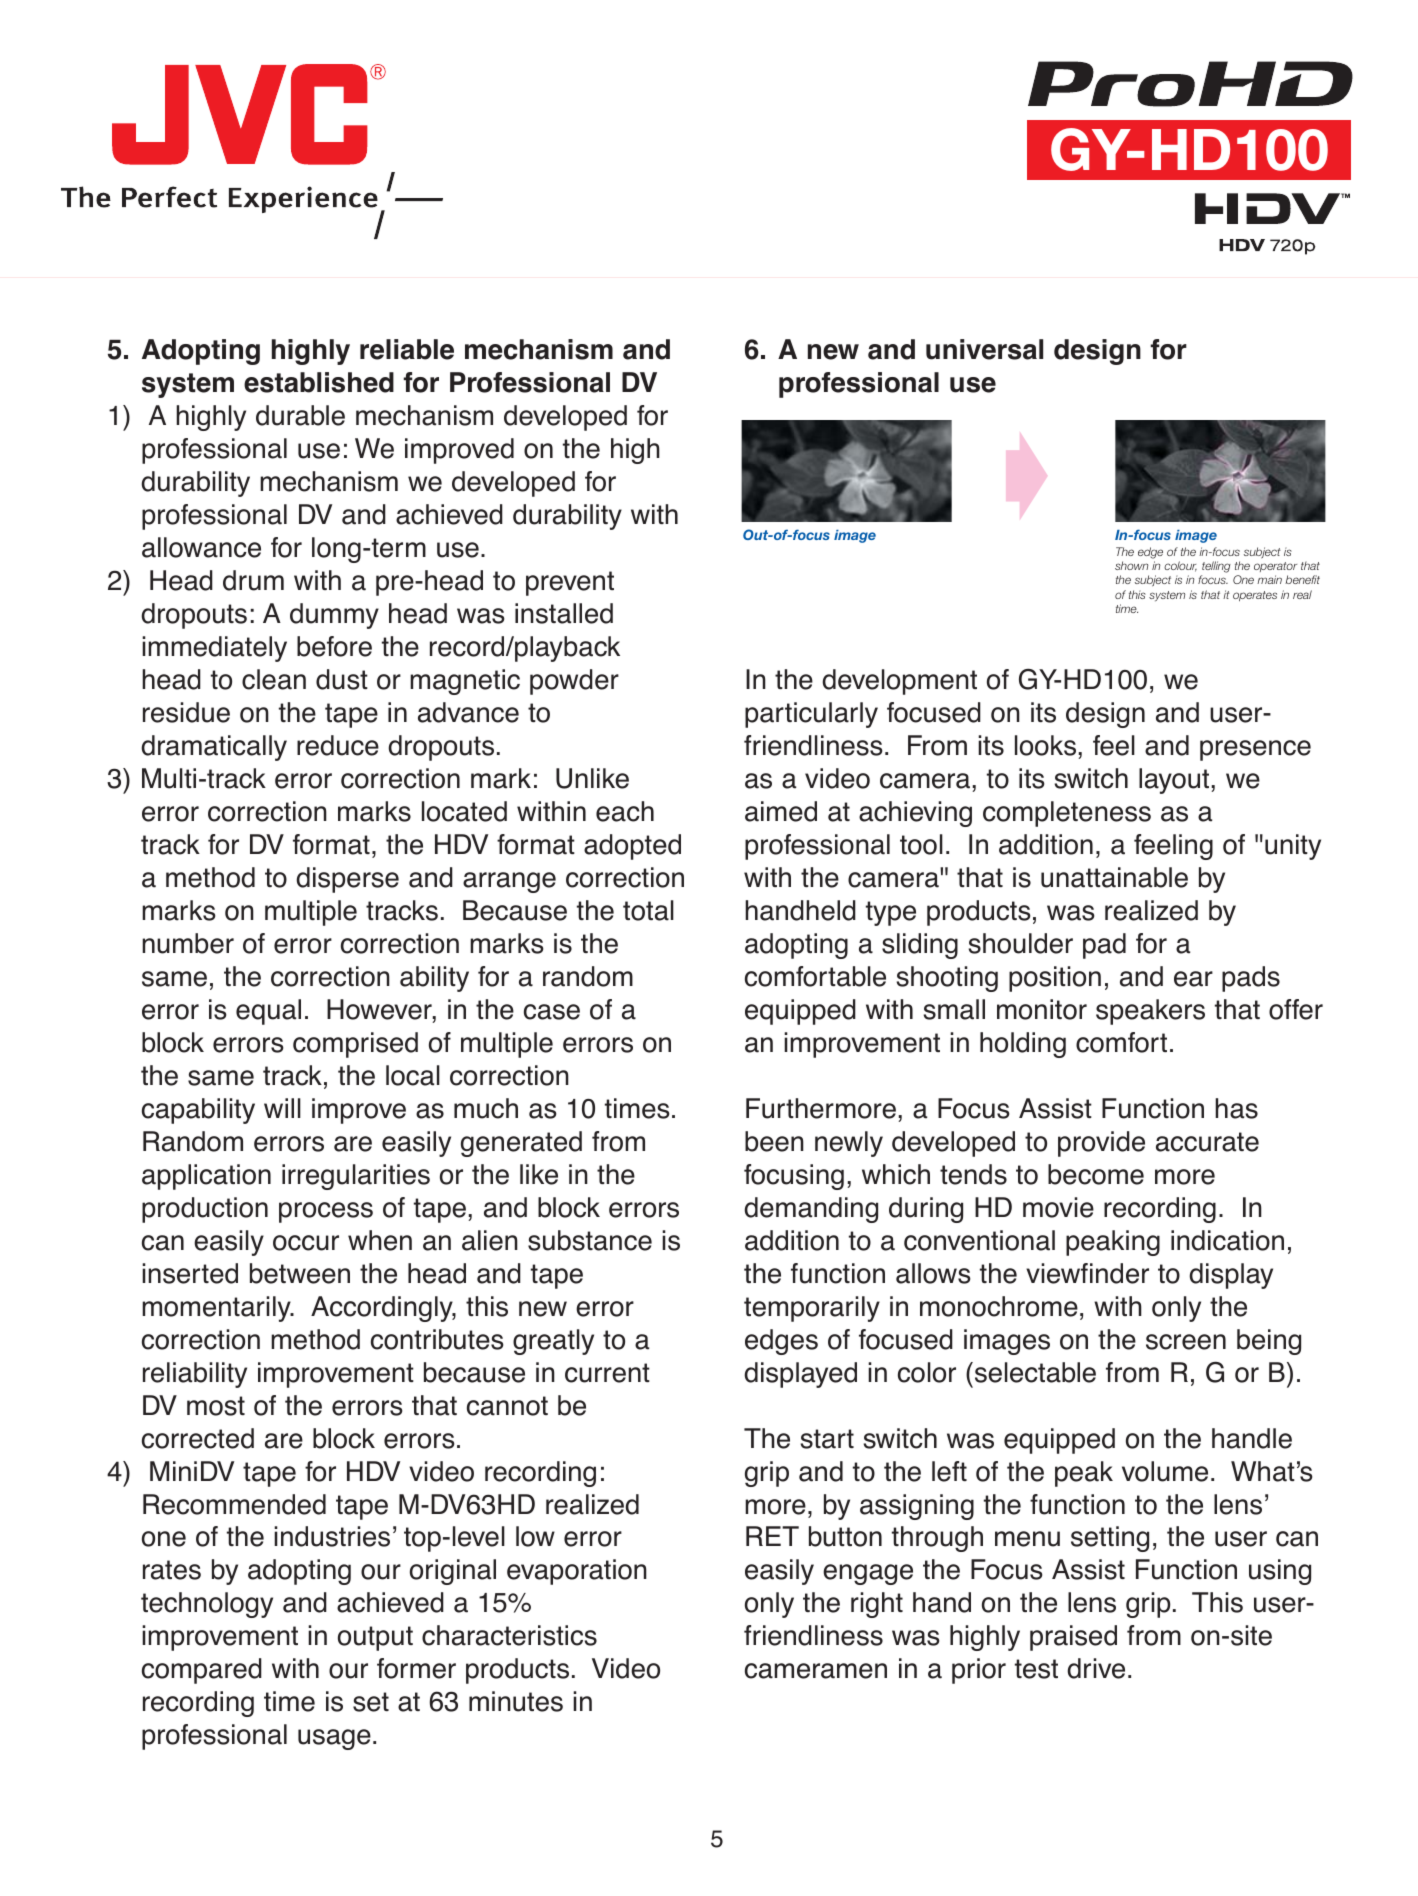  What do you see at coordinates (338, 745) in the screenshot?
I see `reduce` at bounding box center [338, 745].
